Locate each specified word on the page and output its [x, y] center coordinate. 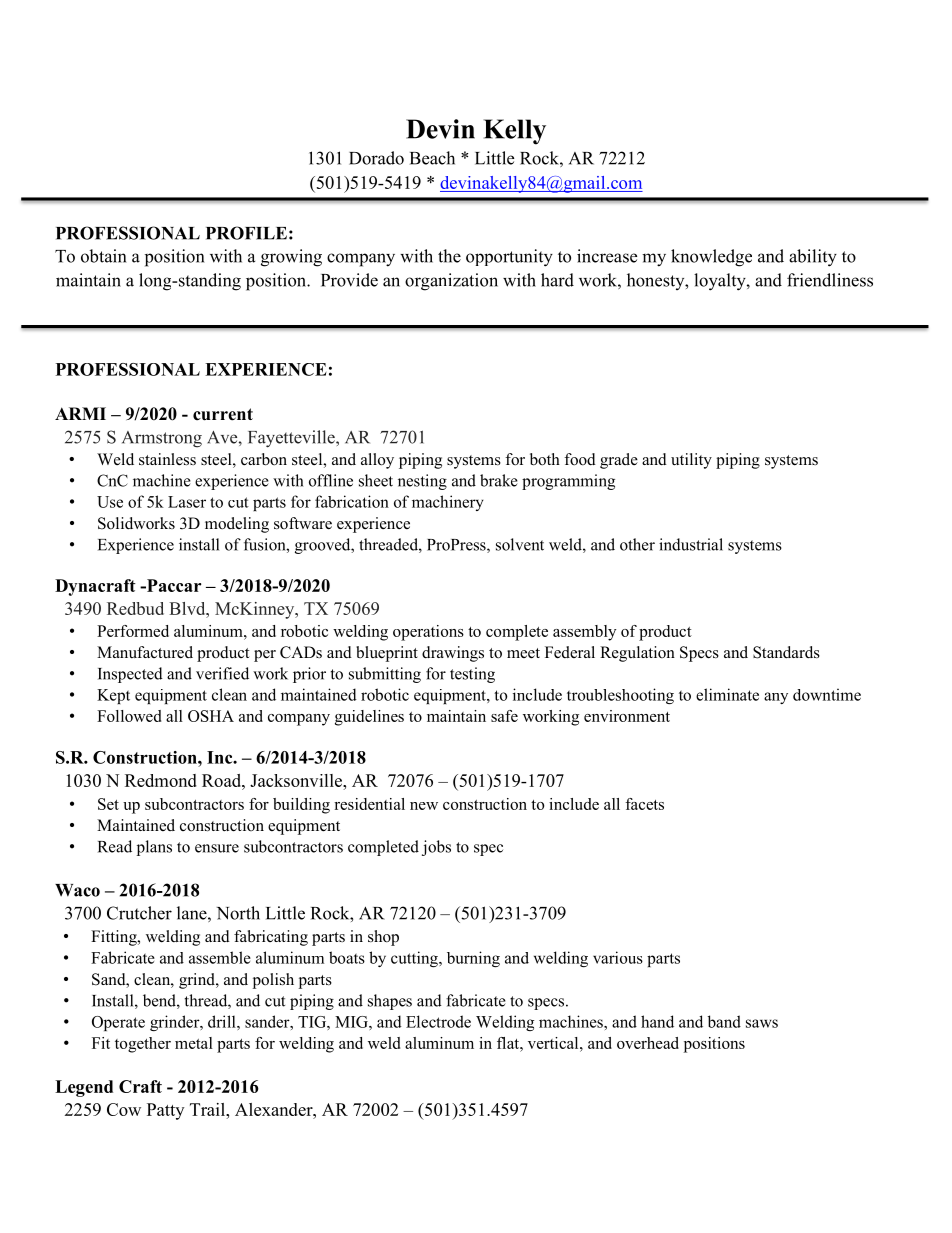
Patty [165, 1111]
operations [428, 633]
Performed [133, 631]
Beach [432, 158]
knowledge [711, 258]
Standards [786, 652]
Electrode [438, 1021]
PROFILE [246, 233]
